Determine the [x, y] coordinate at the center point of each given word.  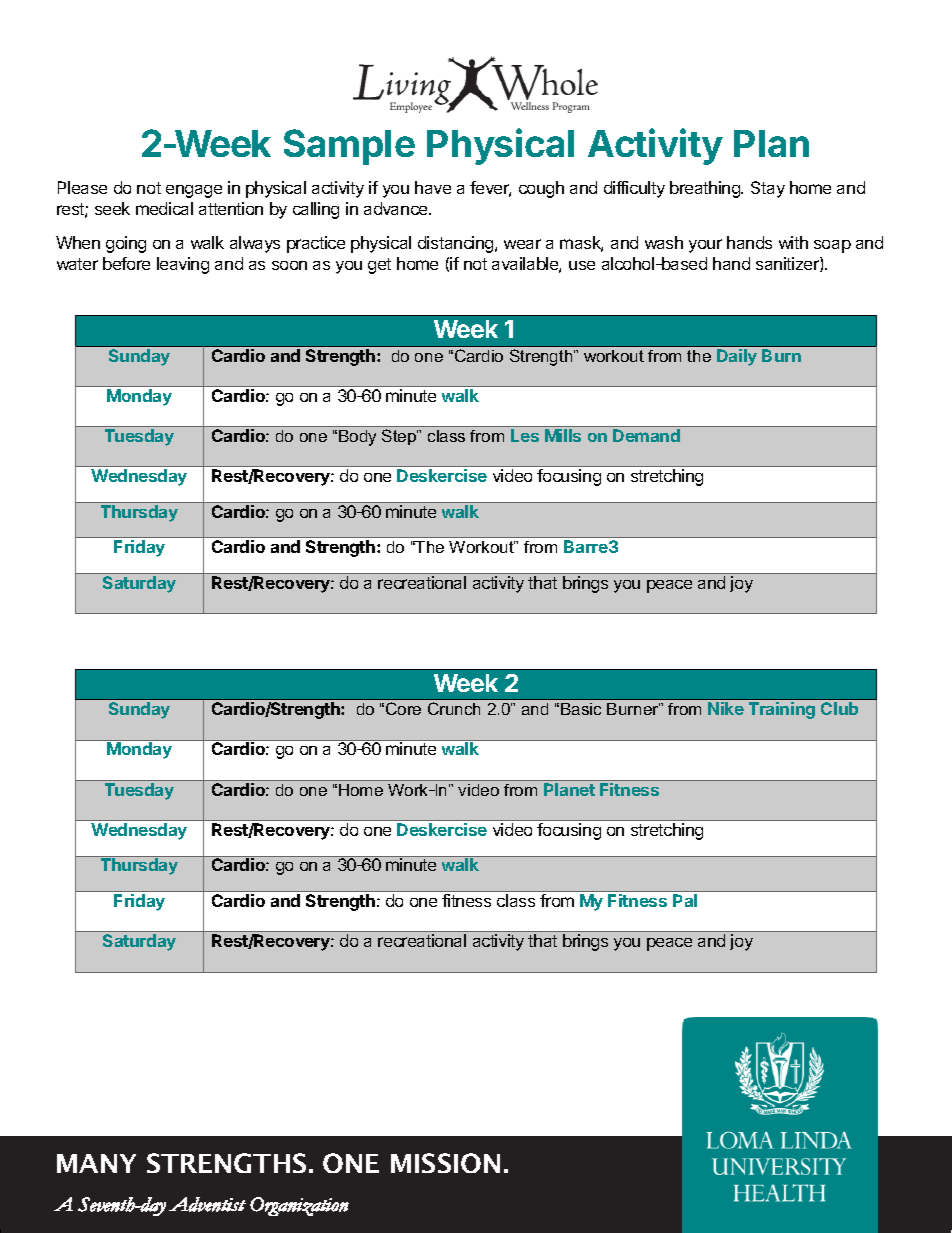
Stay [768, 189]
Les [525, 435]
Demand [646, 435]
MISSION [445, 1163]
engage [194, 191]
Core [403, 708]
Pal [685, 900]
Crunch [454, 708]
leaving [183, 265]
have [433, 187]
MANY [96, 1163]
